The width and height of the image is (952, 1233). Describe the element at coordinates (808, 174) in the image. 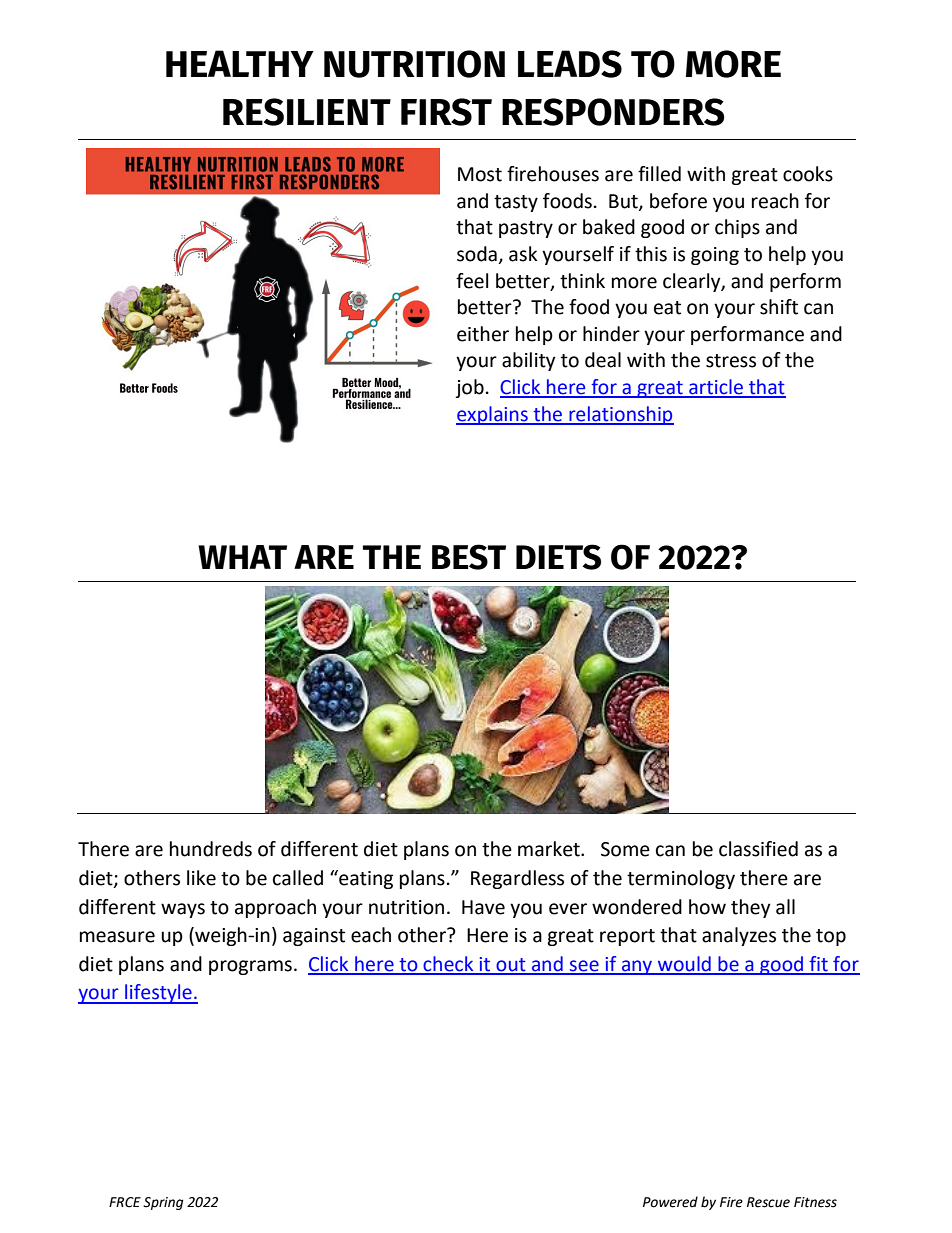

I see `cooks` at that location.
